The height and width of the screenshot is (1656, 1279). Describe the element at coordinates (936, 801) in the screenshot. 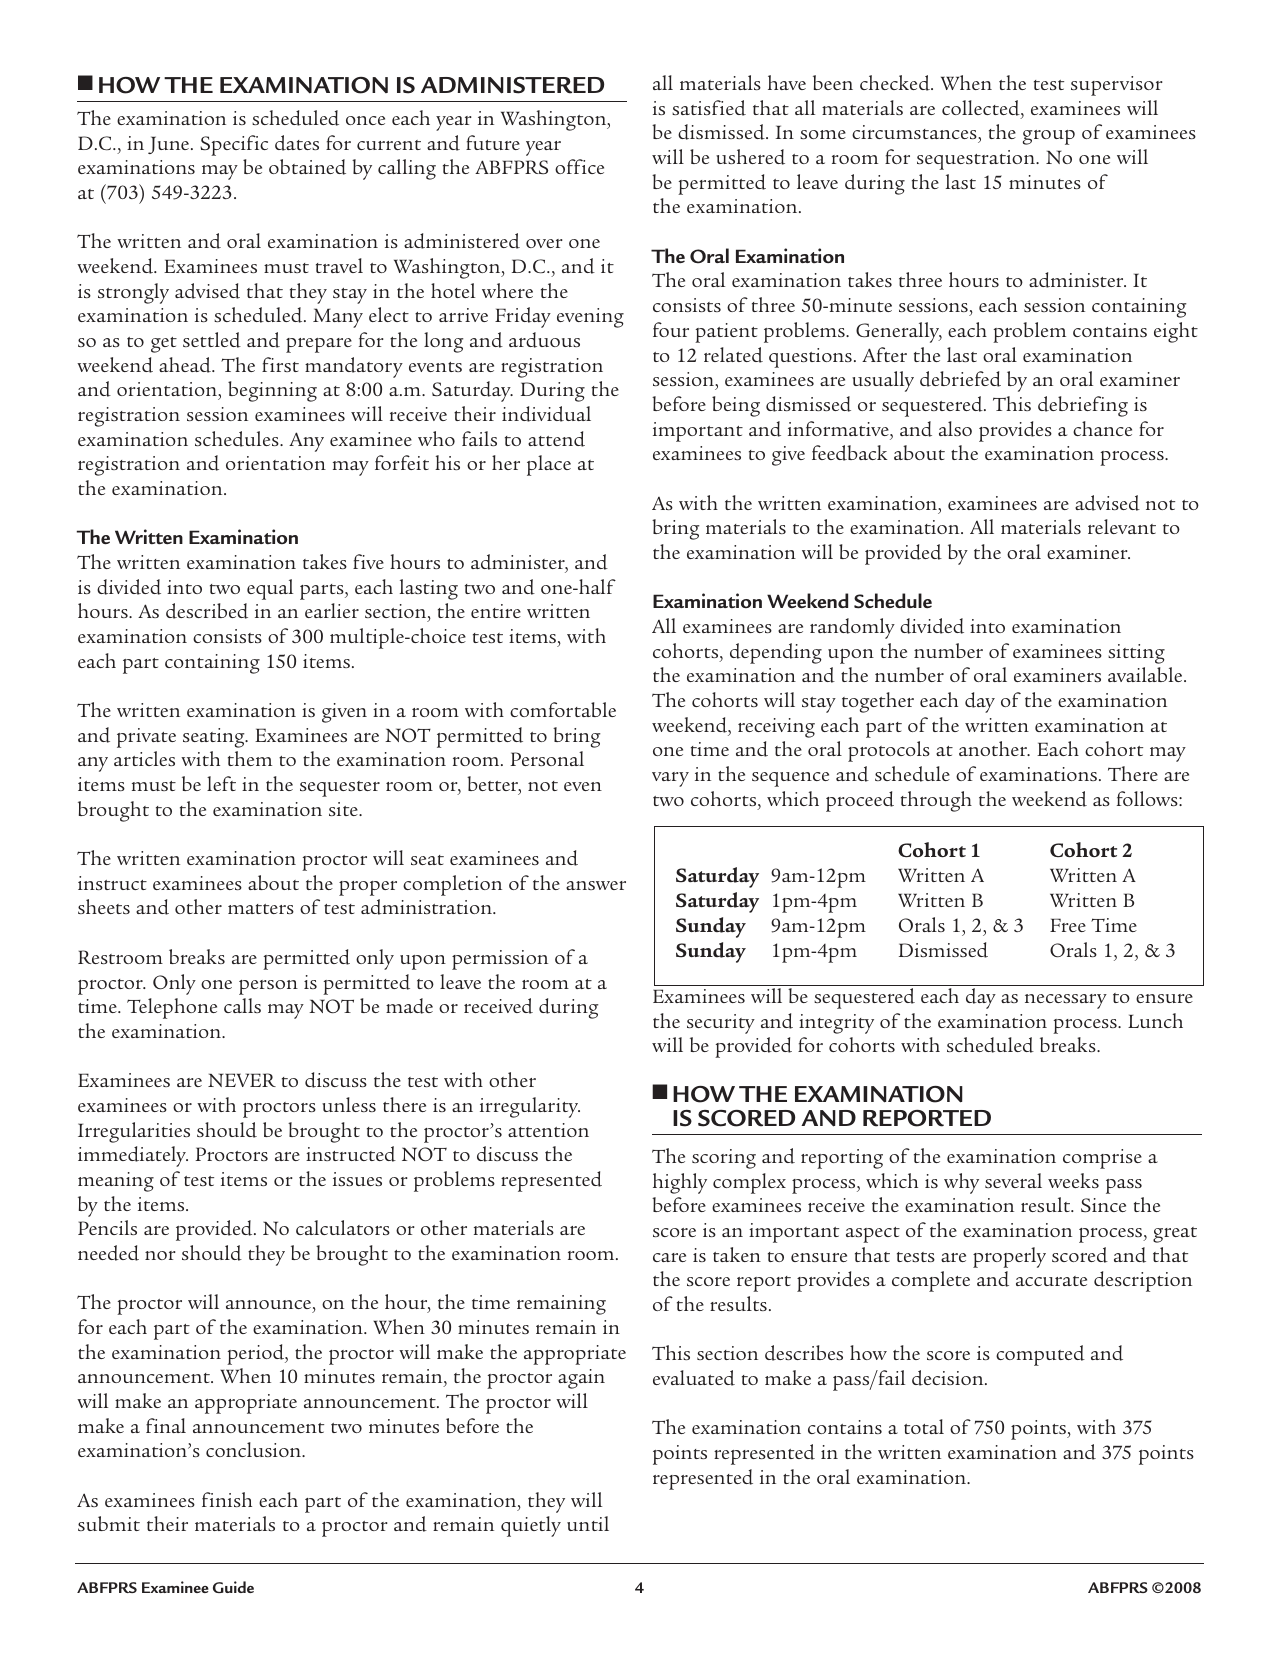

I see `through` at that location.
